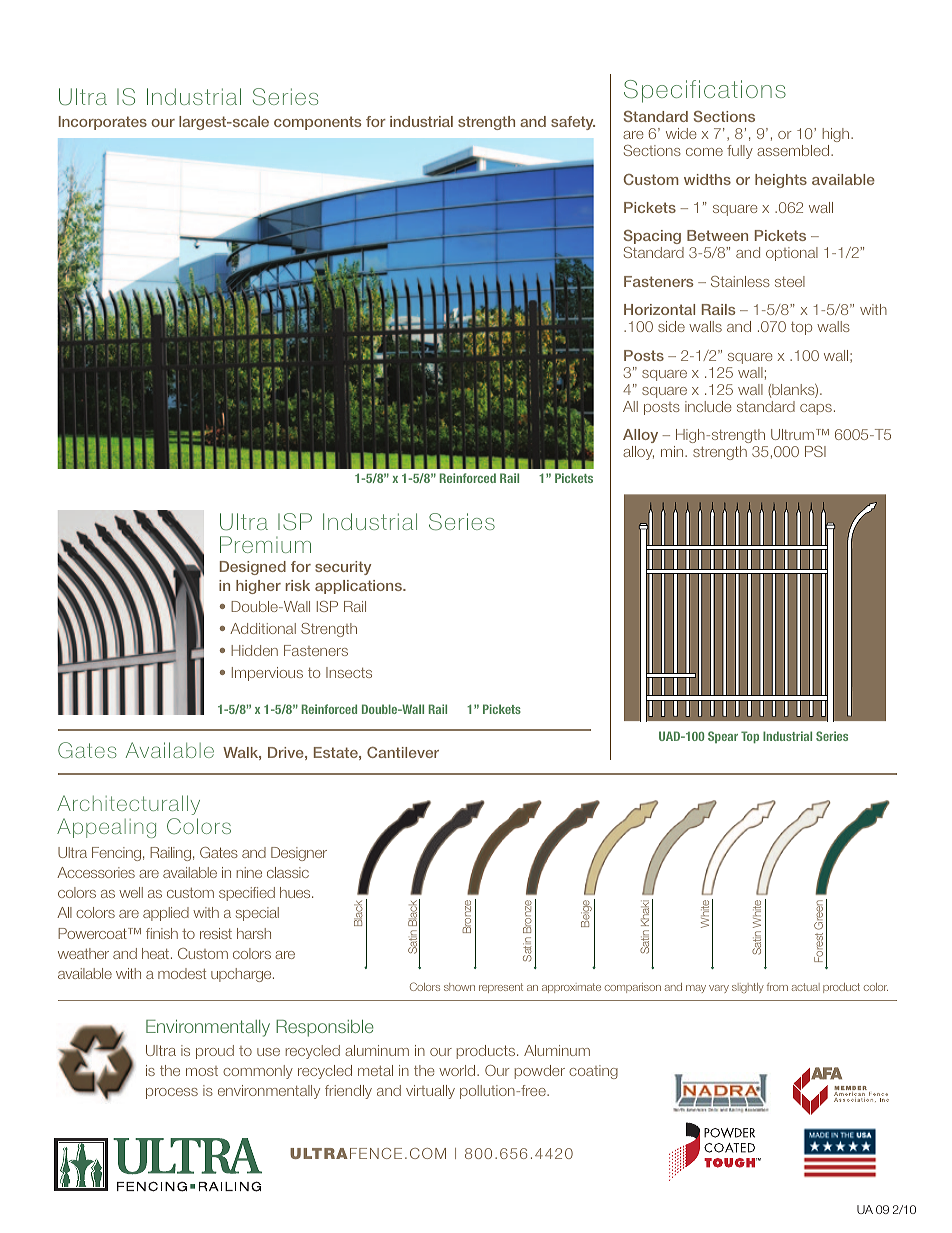 This image has width=952, height=1233. Describe the element at coordinates (815, 451) in the image. I see `PSI` at that location.
